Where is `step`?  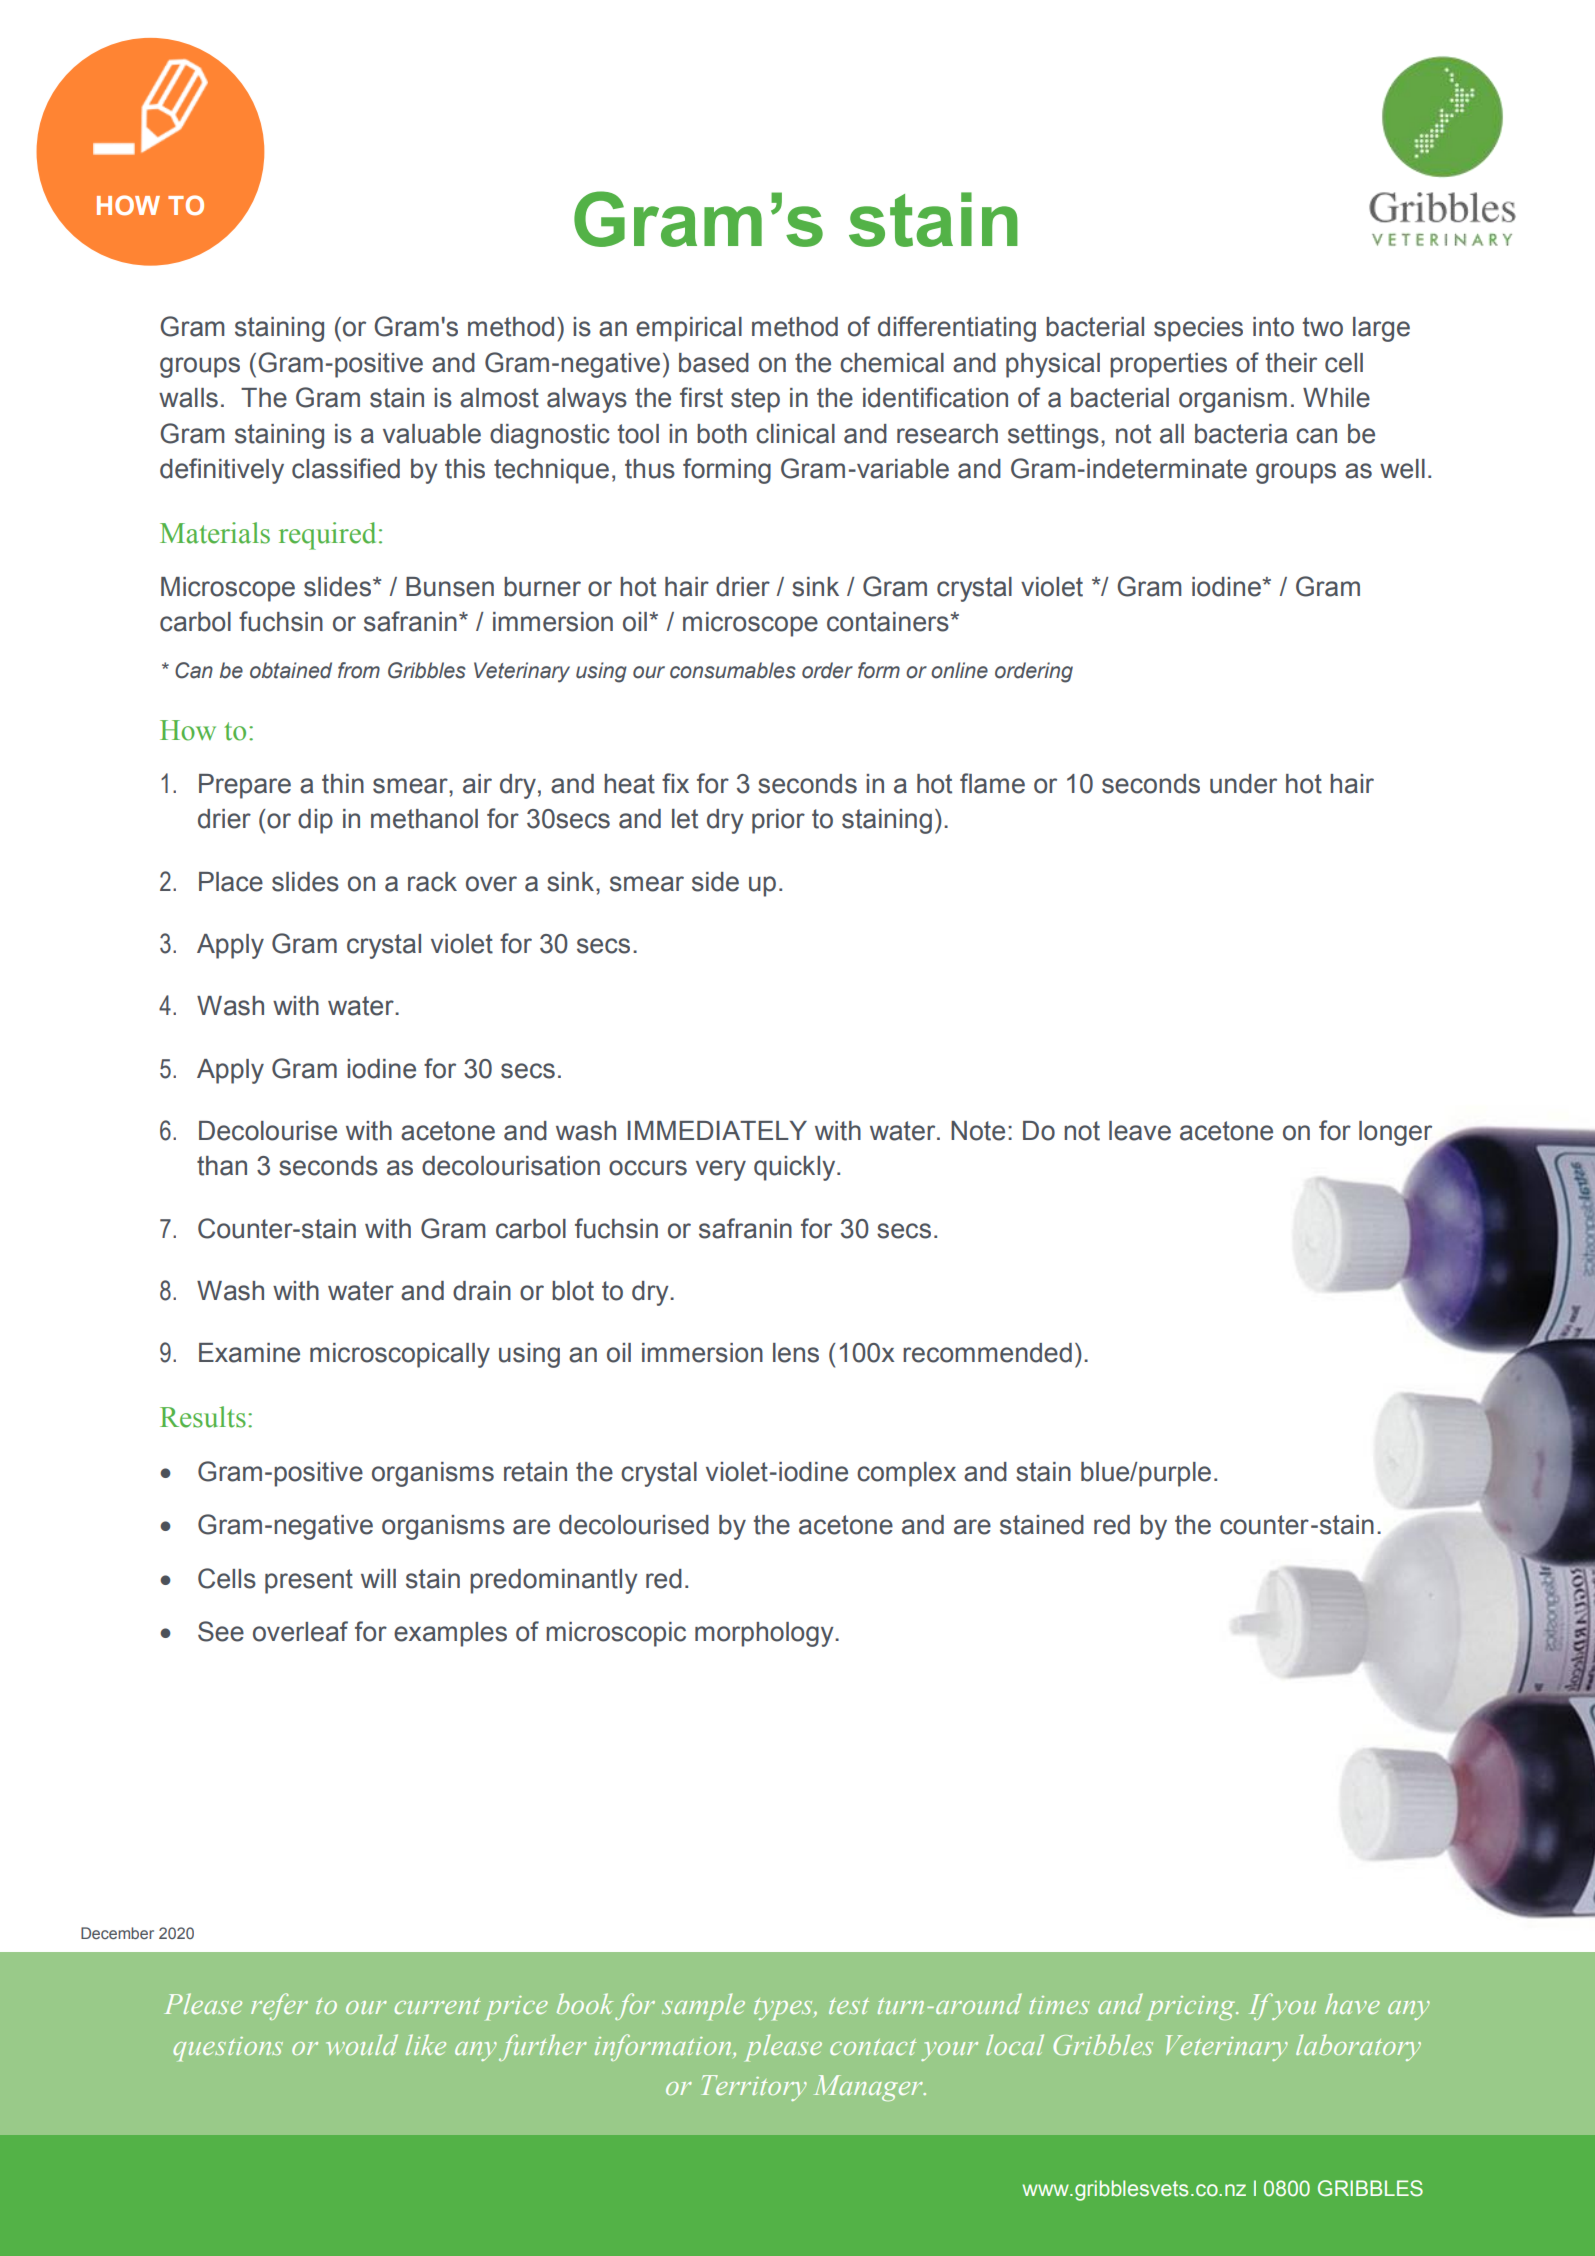 step is located at coordinates (755, 400).
